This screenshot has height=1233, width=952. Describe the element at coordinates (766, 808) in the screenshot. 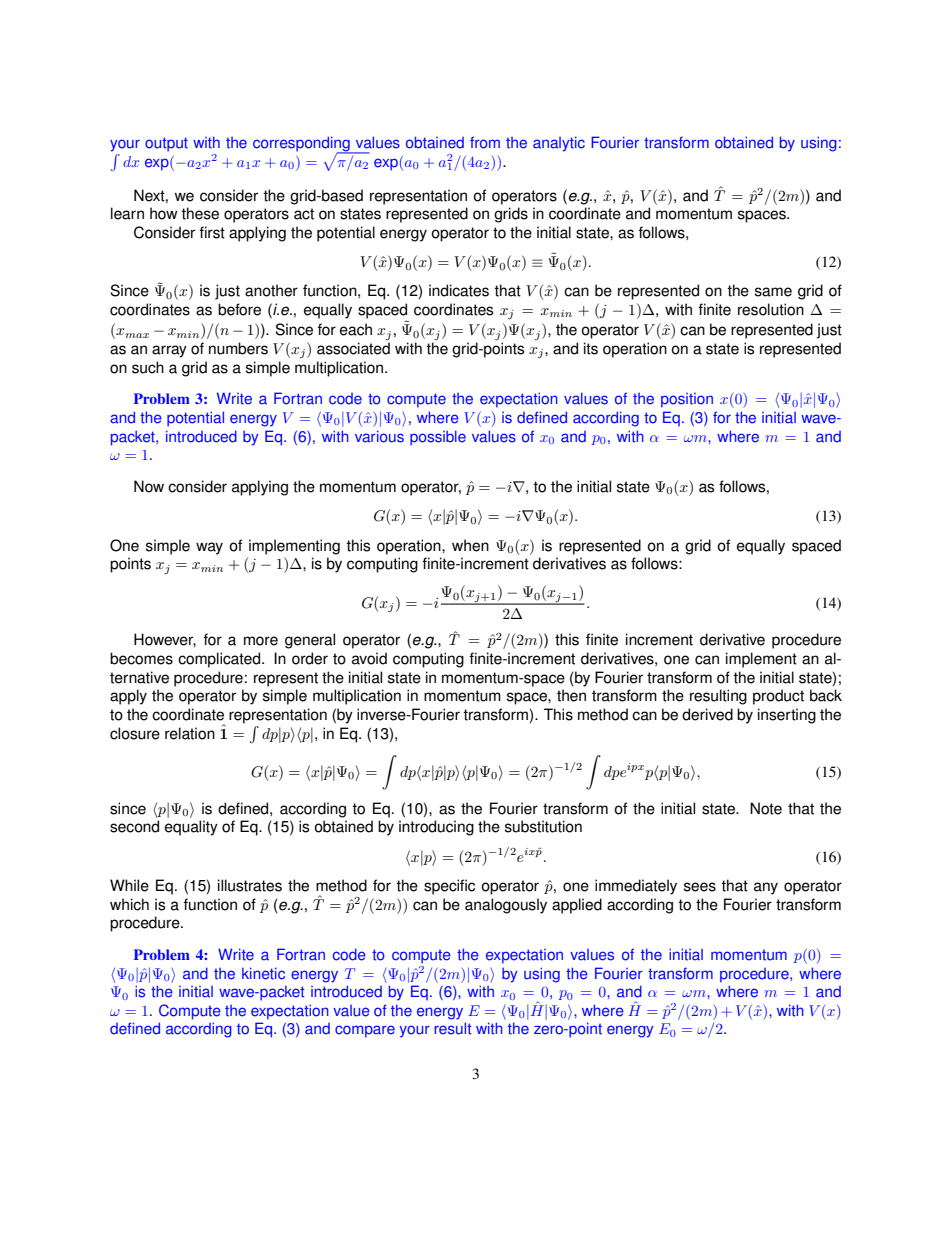

I see `Note` at that location.
